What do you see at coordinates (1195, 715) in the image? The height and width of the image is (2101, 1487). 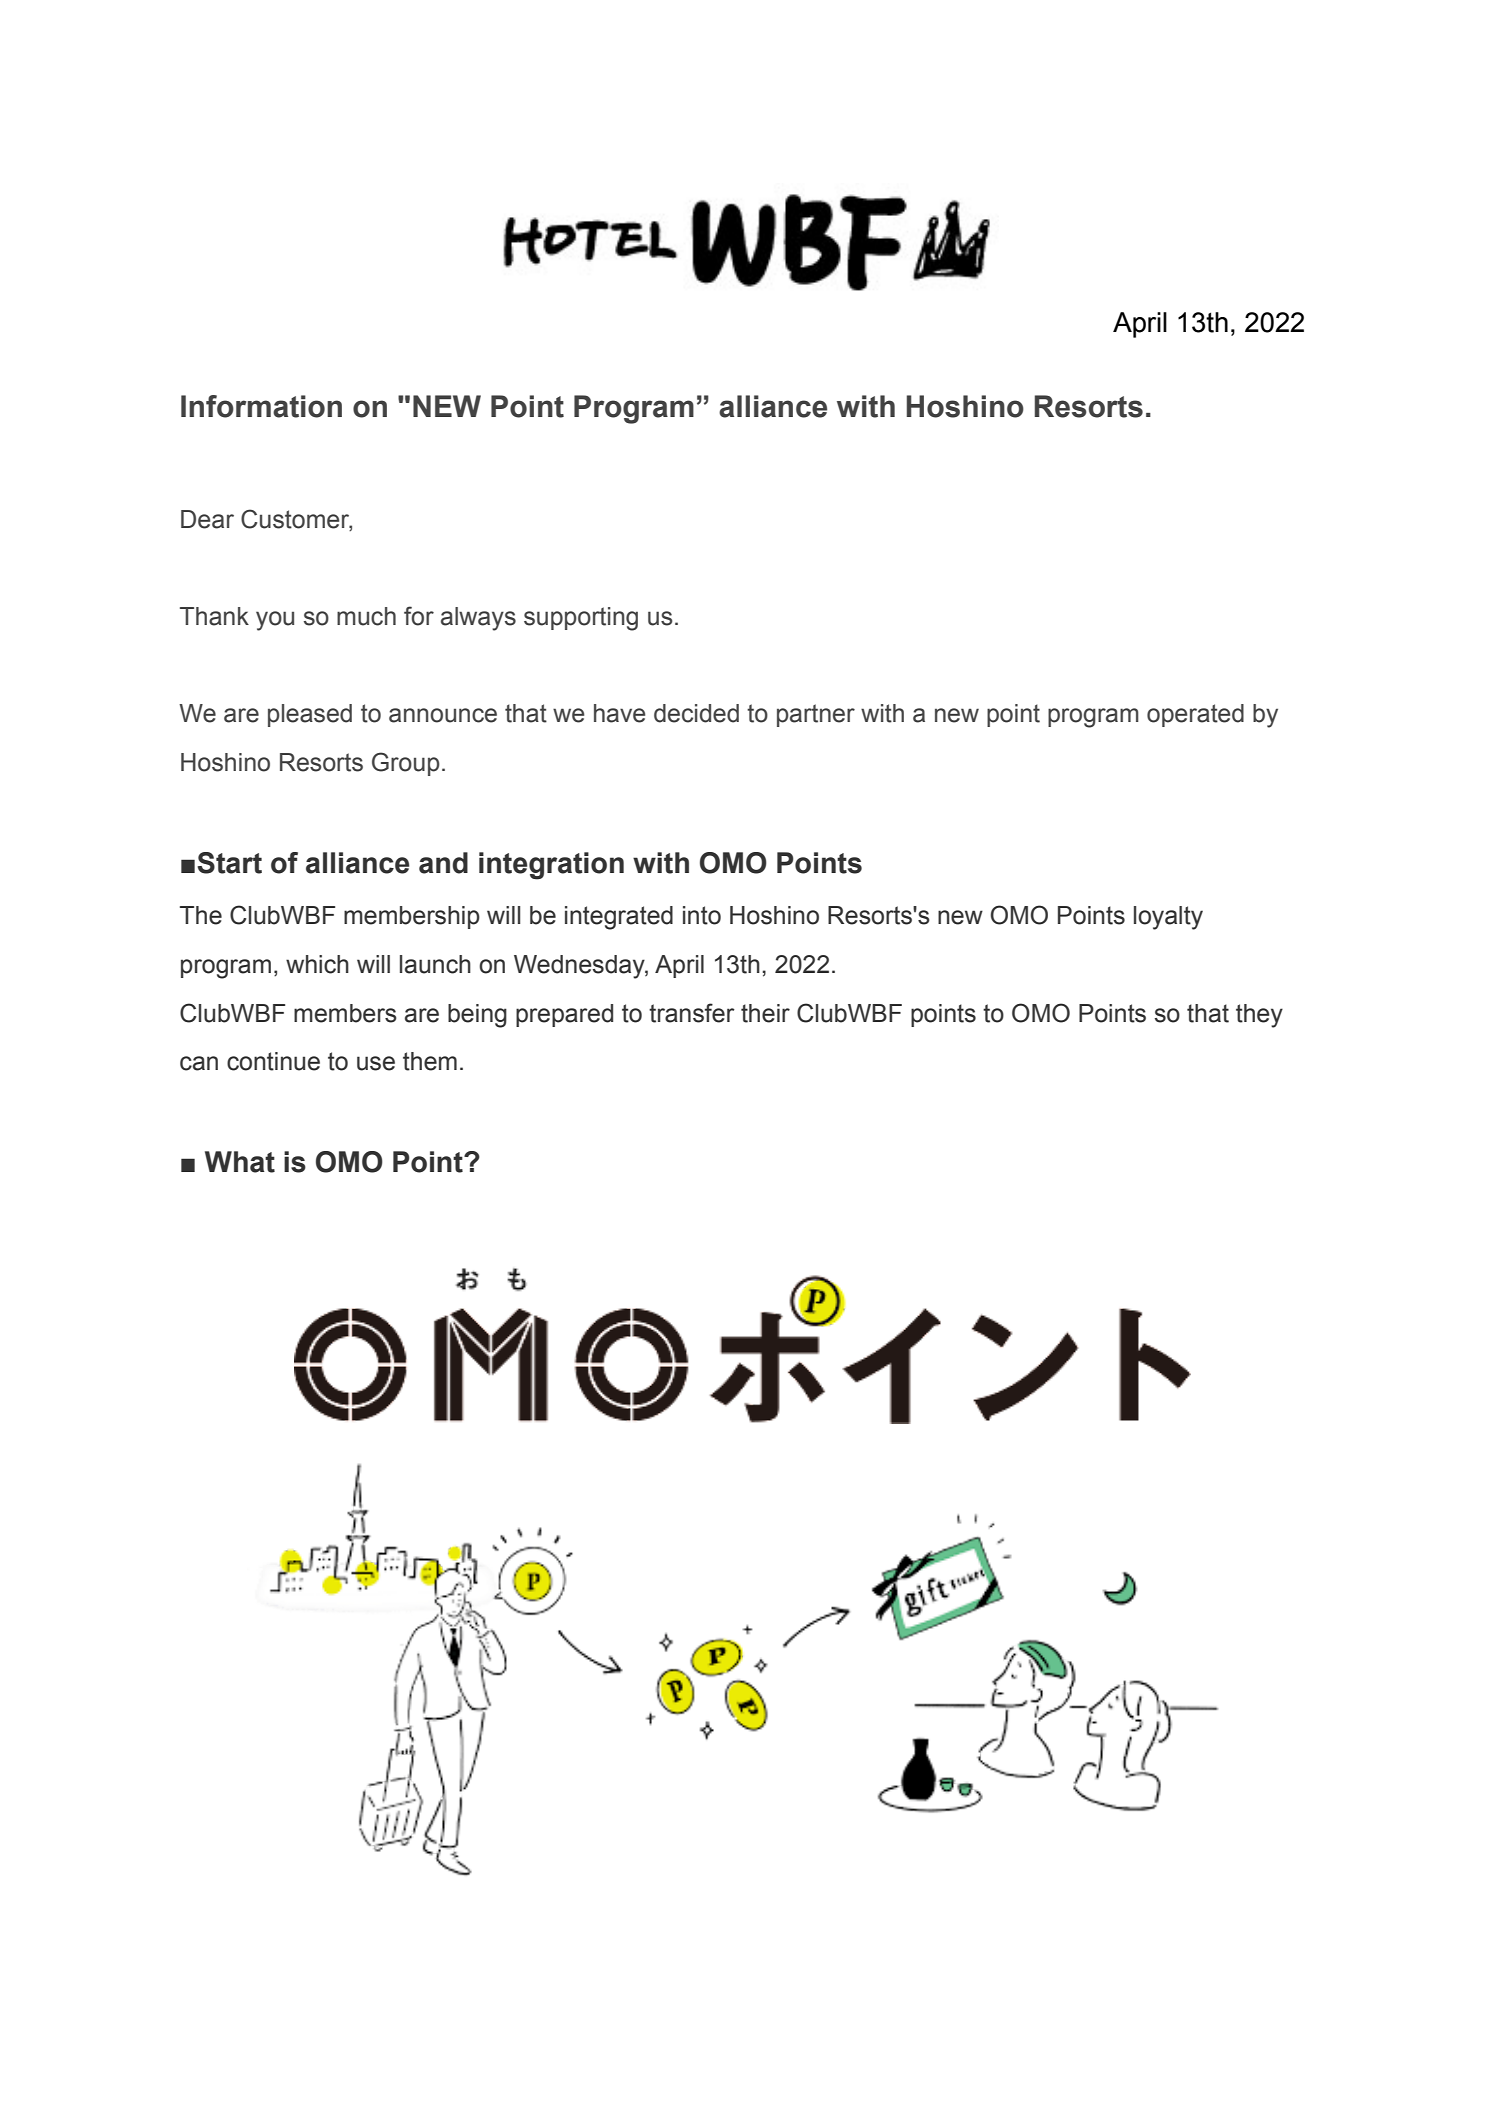 I see `operated` at bounding box center [1195, 715].
